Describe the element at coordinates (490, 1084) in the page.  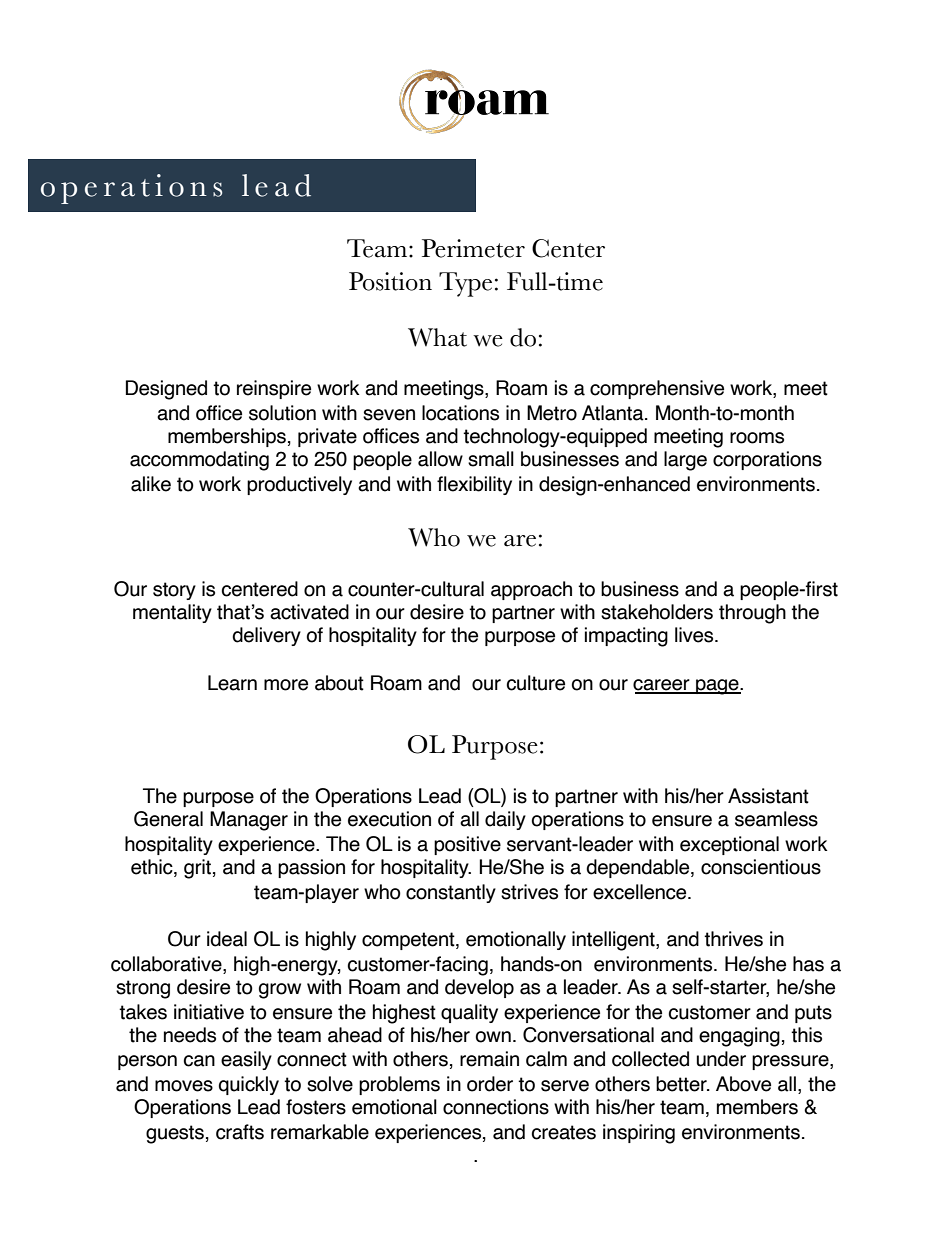
I see `order` at that location.
